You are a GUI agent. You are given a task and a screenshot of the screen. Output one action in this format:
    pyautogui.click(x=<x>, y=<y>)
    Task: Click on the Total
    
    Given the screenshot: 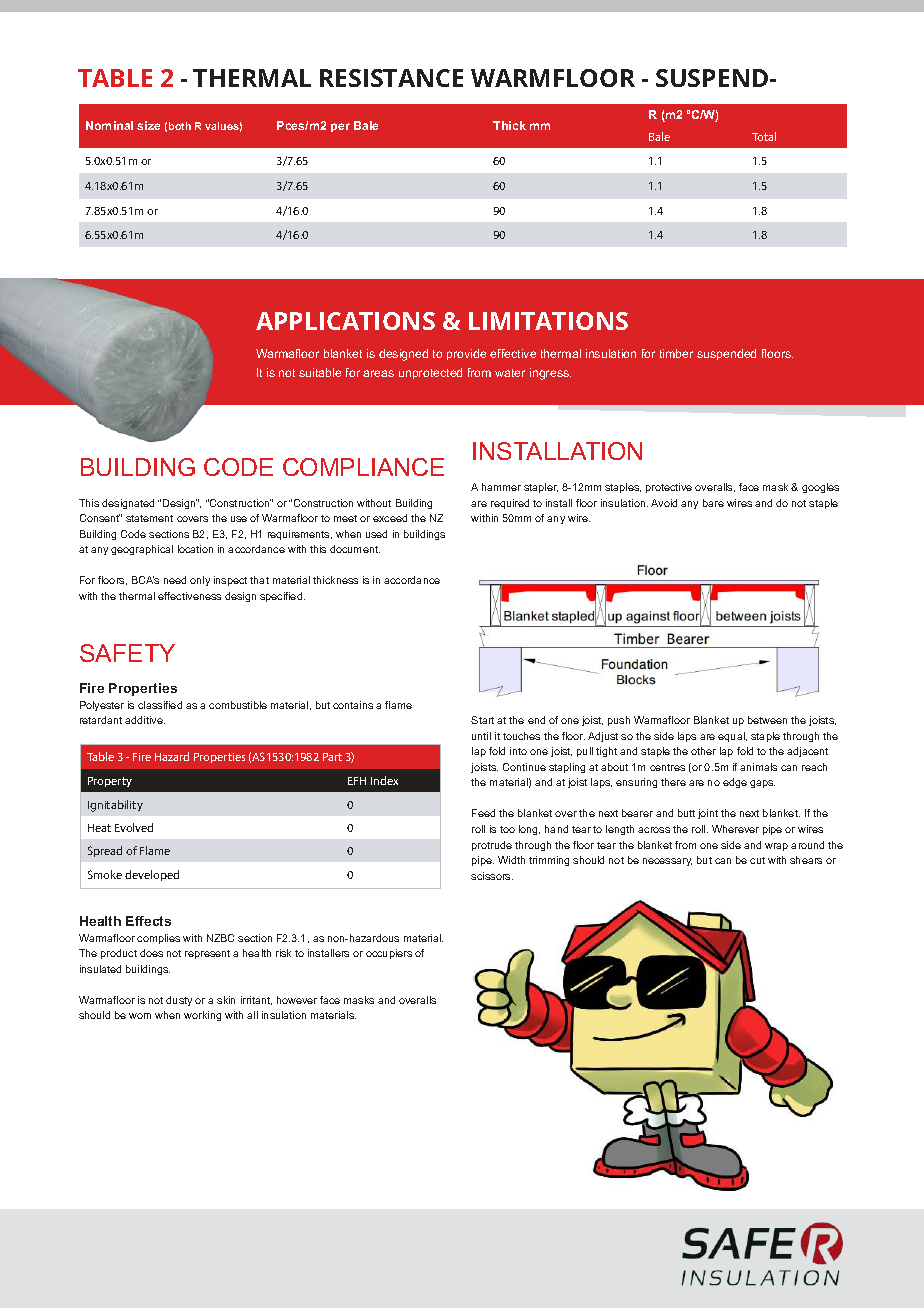 What is the action you would take?
    pyautogui.click(x=764, y=136)
